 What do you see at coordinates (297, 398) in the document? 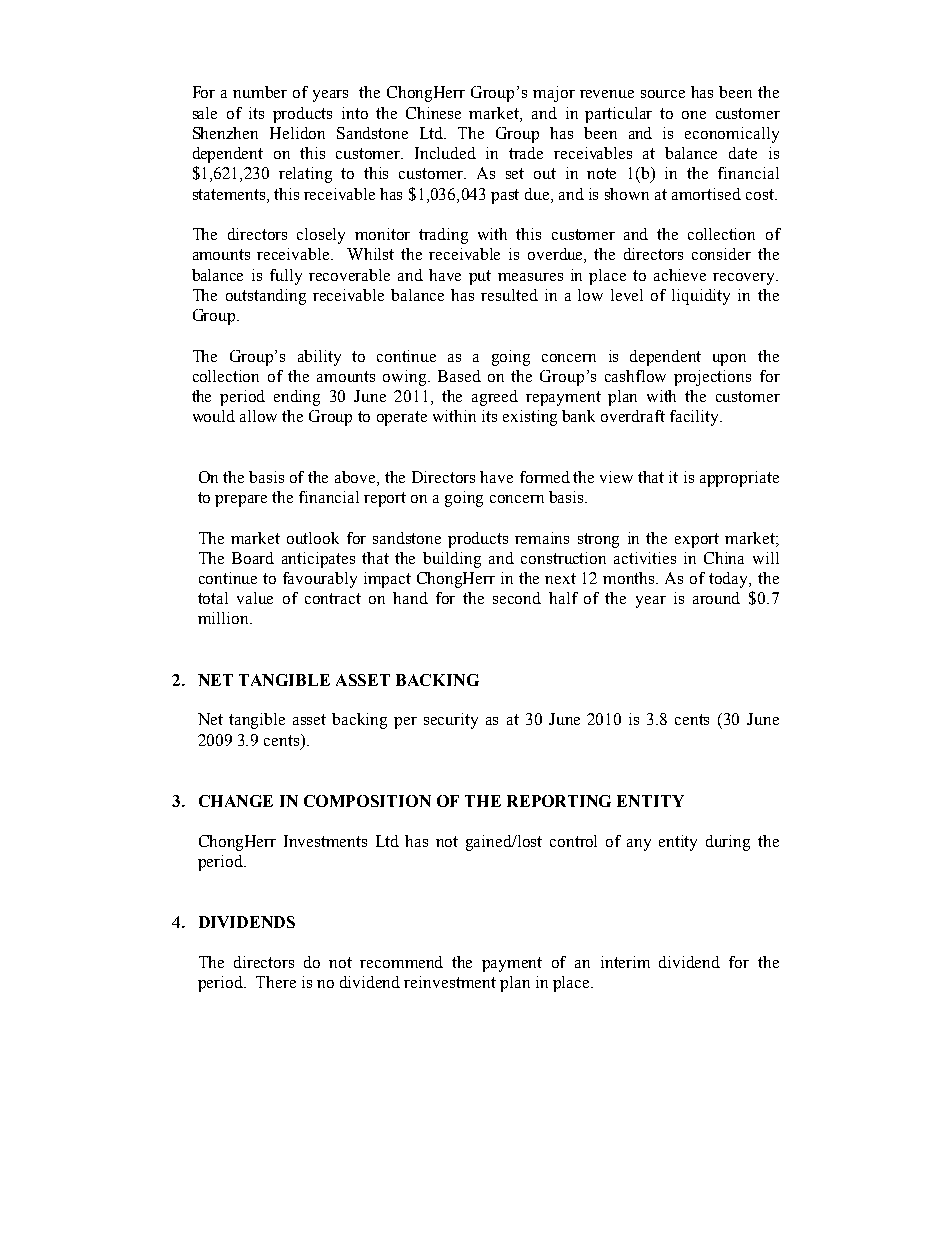
I see `ending` at bounding box center [297, 398].
